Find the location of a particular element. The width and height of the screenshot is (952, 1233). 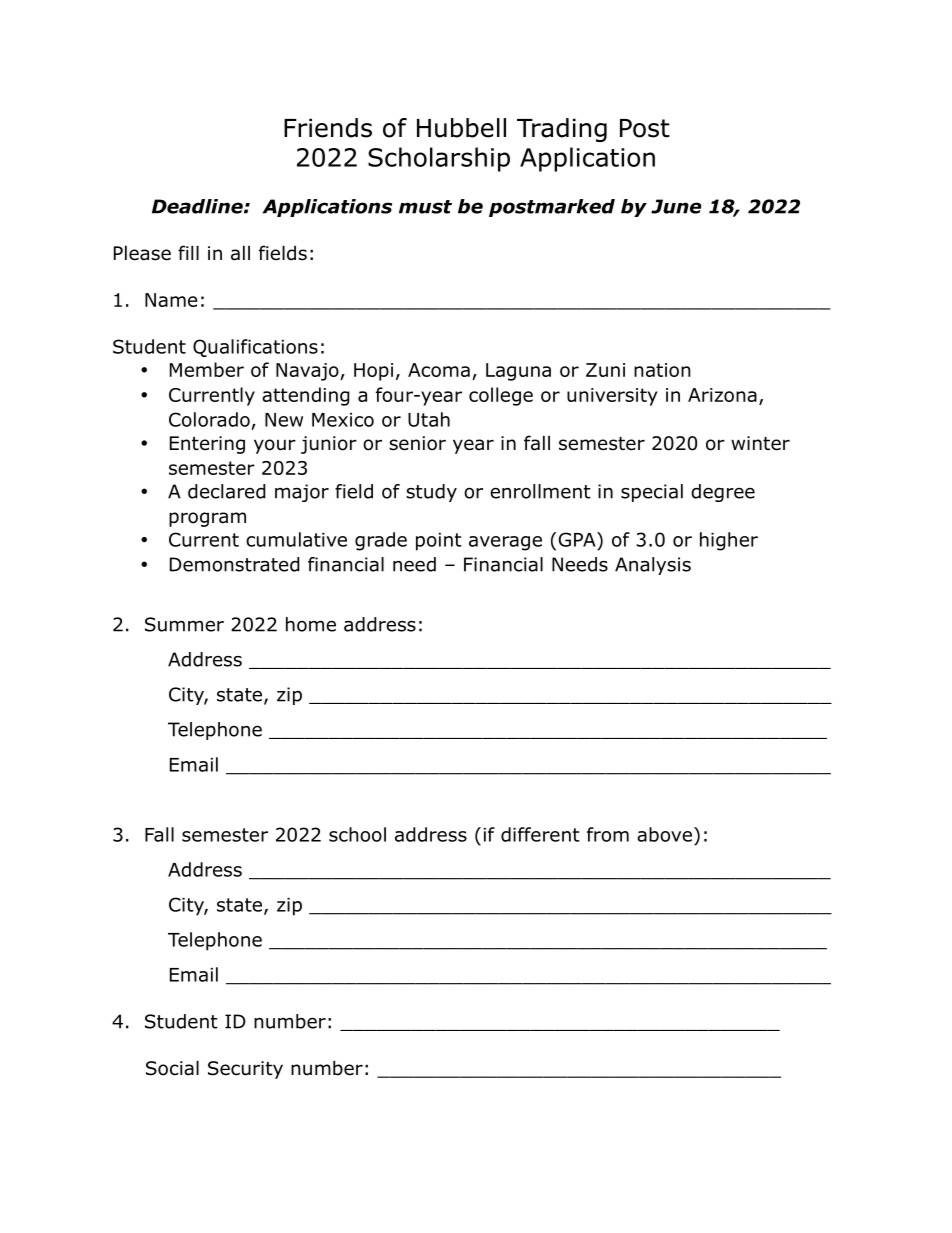

above is located at coordinates (664, 834).
